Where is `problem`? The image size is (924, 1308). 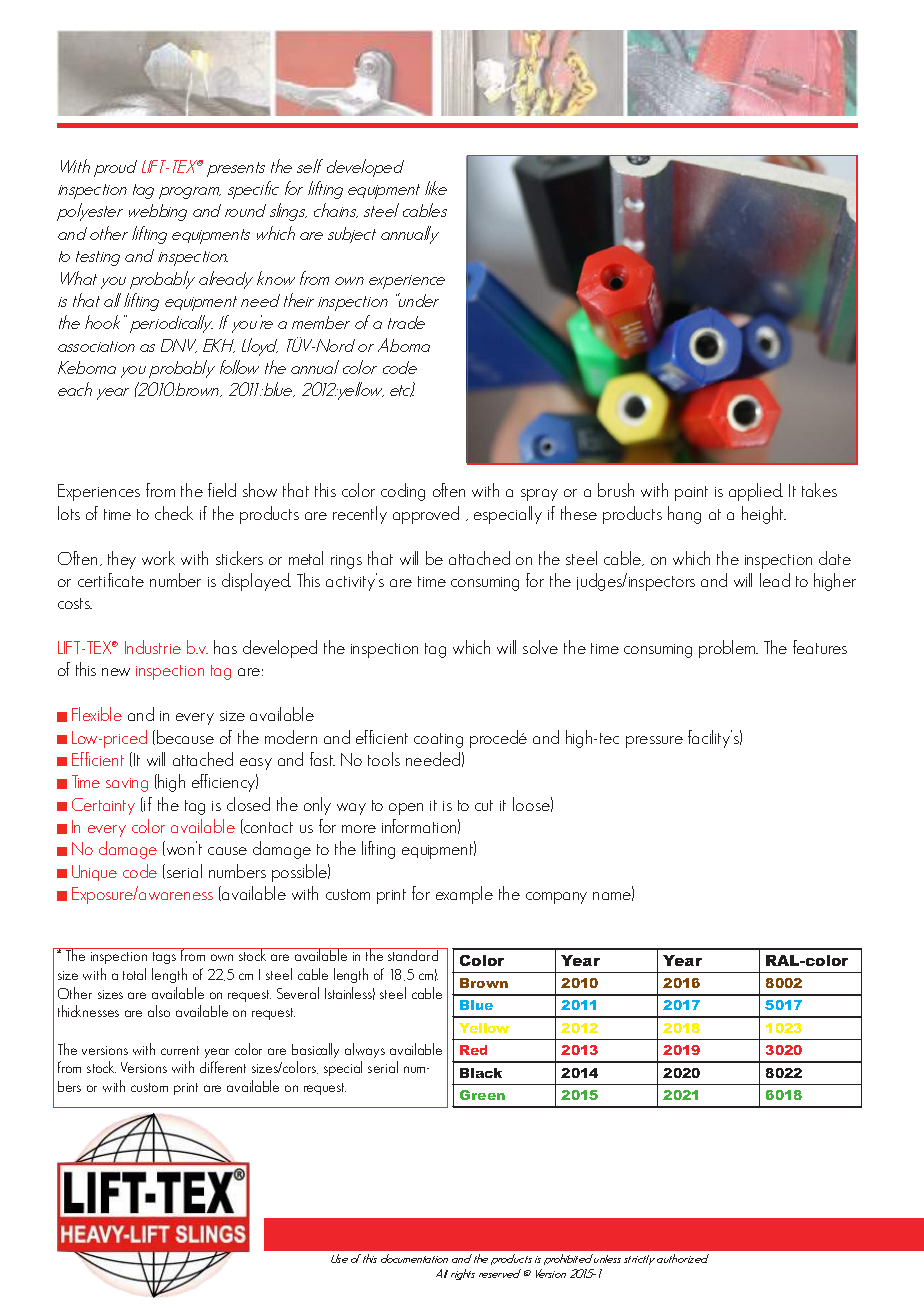
problem is located at coordinates (728, 649).
